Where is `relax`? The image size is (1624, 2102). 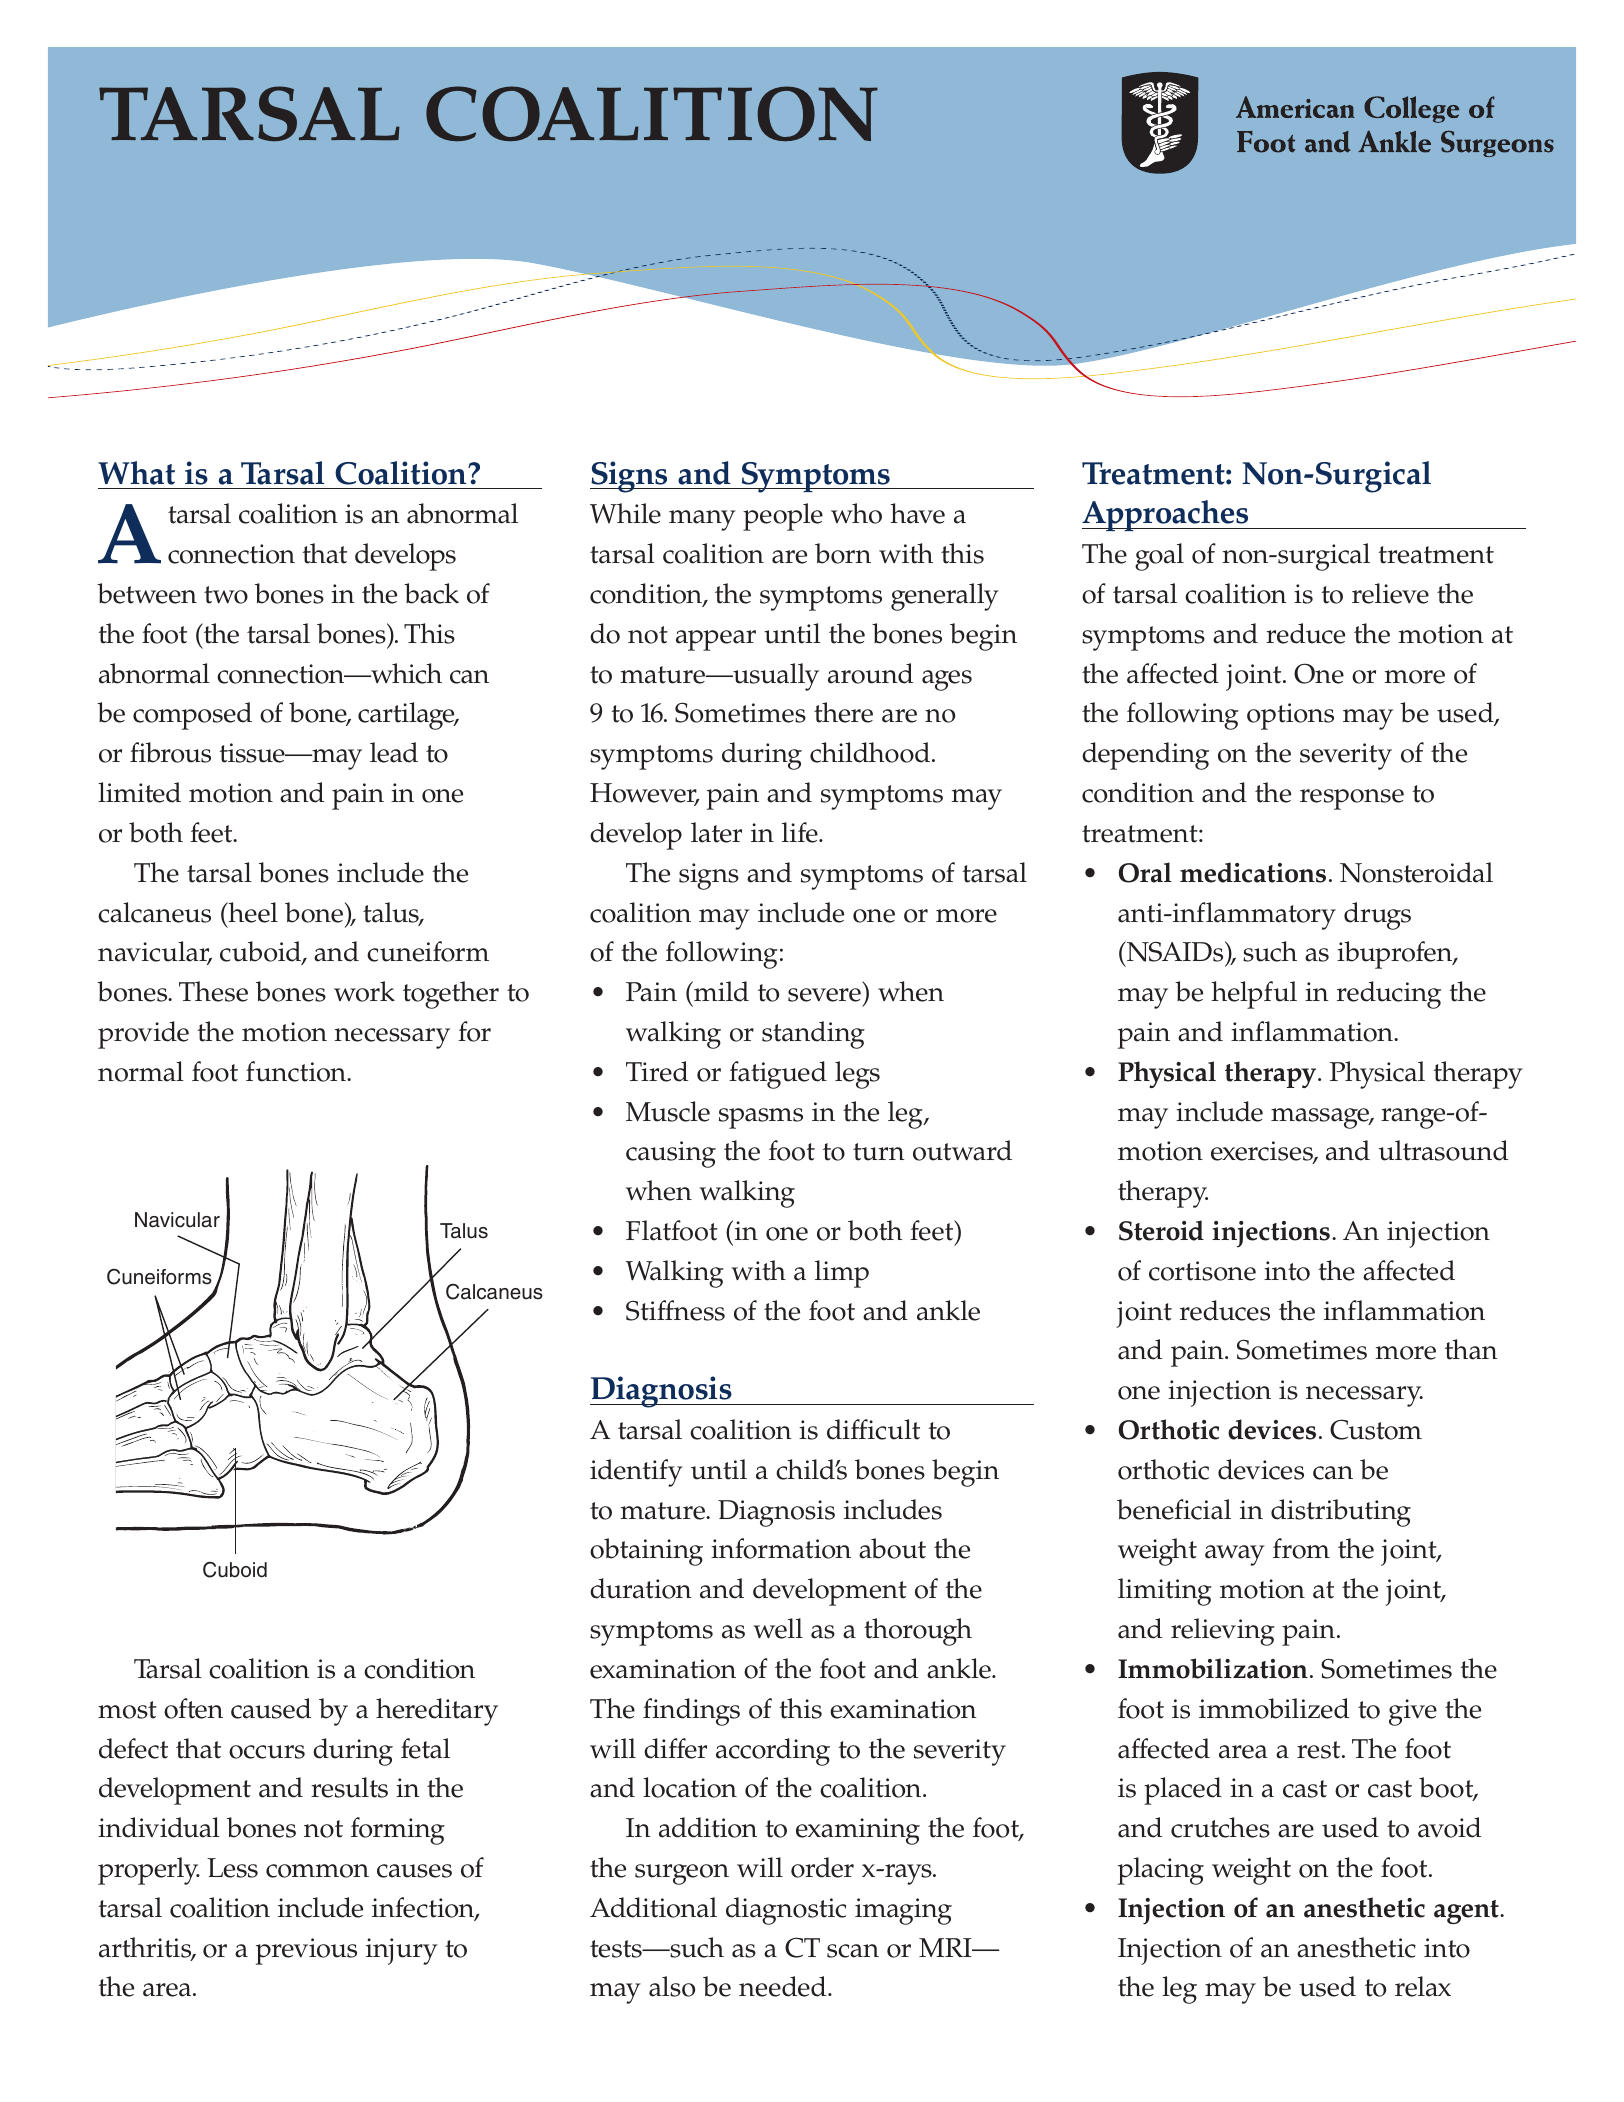 relax is located at coordinates (1423, 1986).
